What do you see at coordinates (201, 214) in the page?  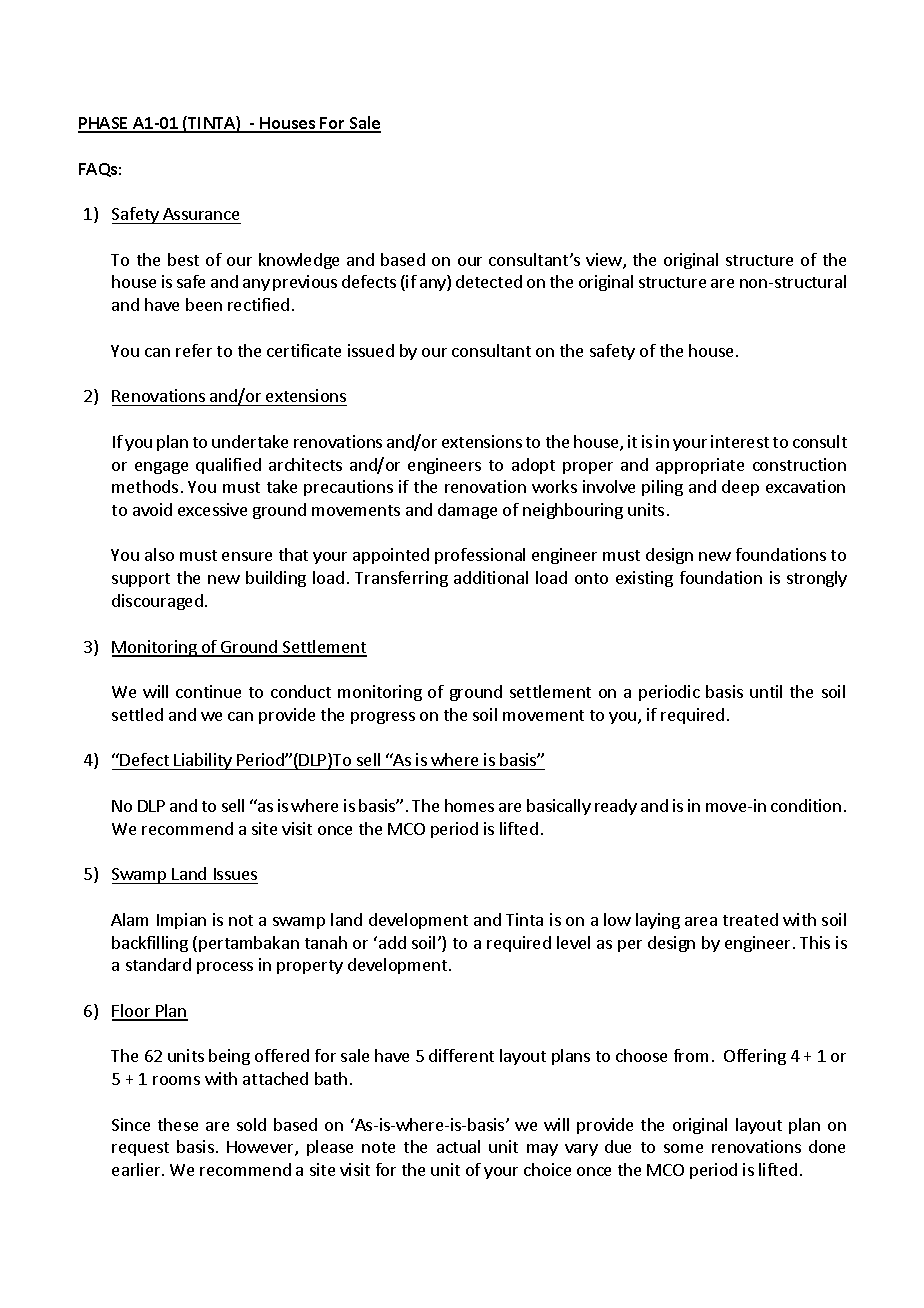 I see `Assurance` at bounding box center [201, 214].
